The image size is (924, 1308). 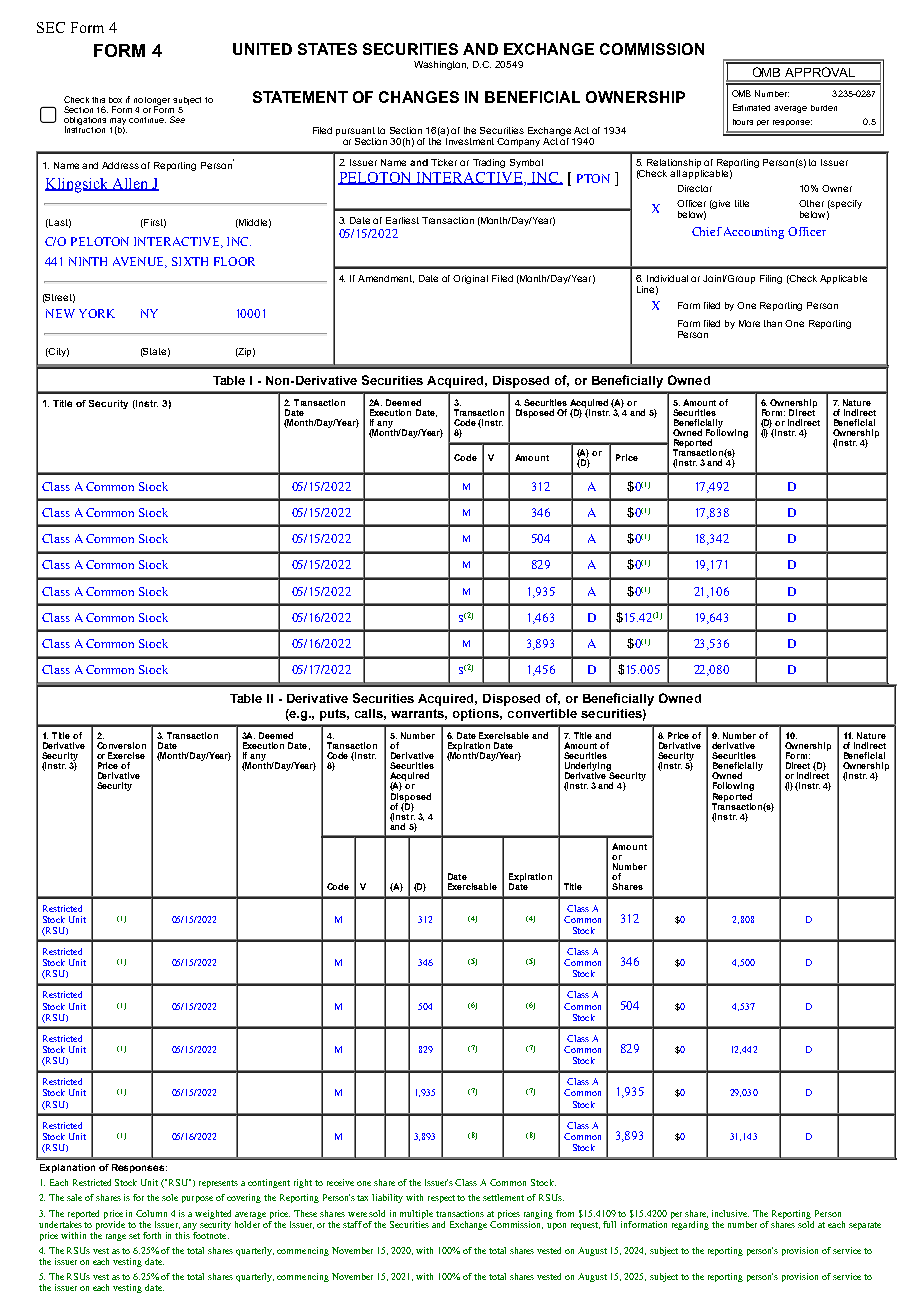 I want to click on inclusive, so click(x=730, y=1213).
